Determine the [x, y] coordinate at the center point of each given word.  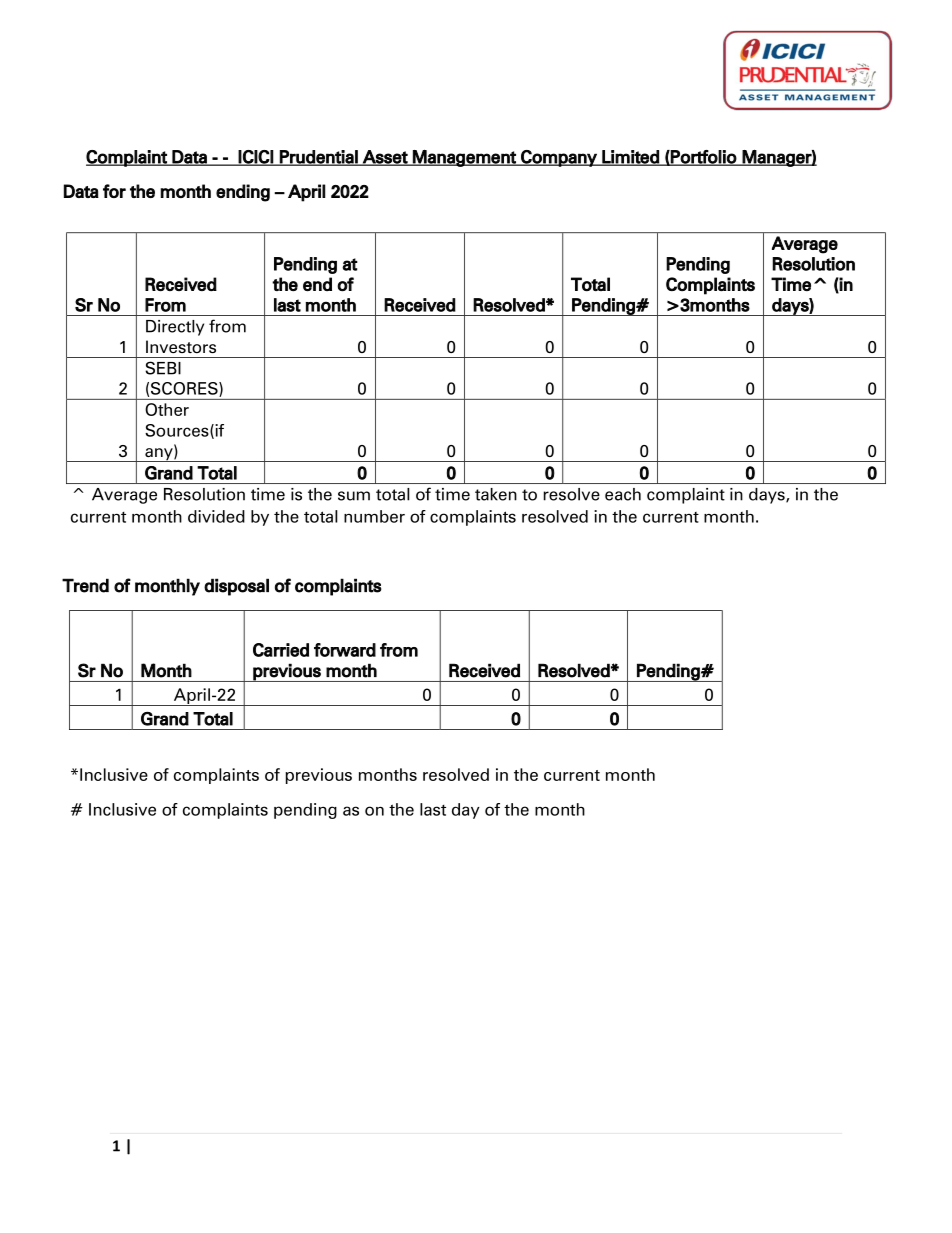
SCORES [185, 389]
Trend [85, 585]
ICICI [256, 158]
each [623, 494]
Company [559, 158]
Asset [385, 158]
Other [167, 409]
